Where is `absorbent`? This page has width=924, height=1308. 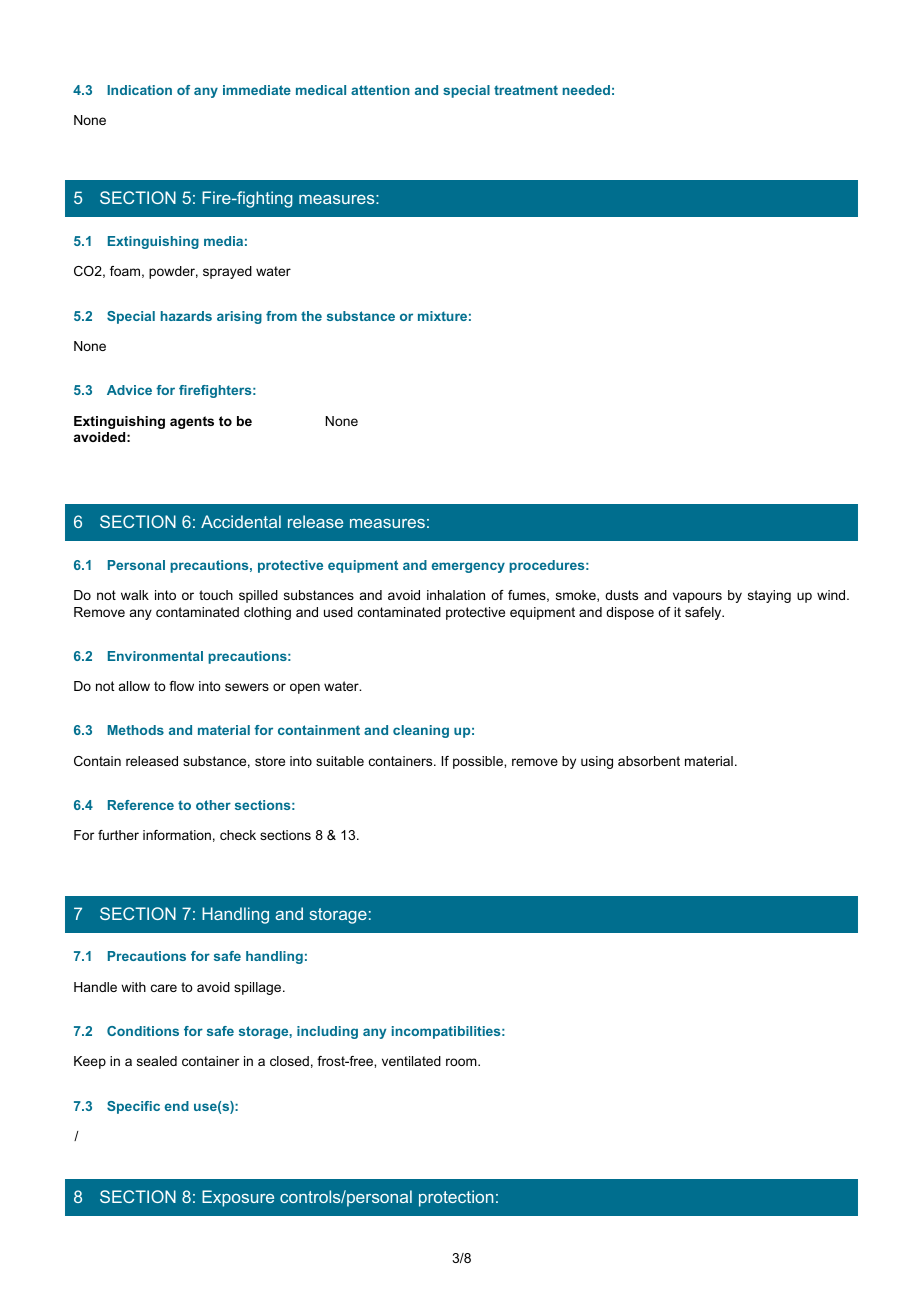 absorbent is located at coordinates (649, 761).
